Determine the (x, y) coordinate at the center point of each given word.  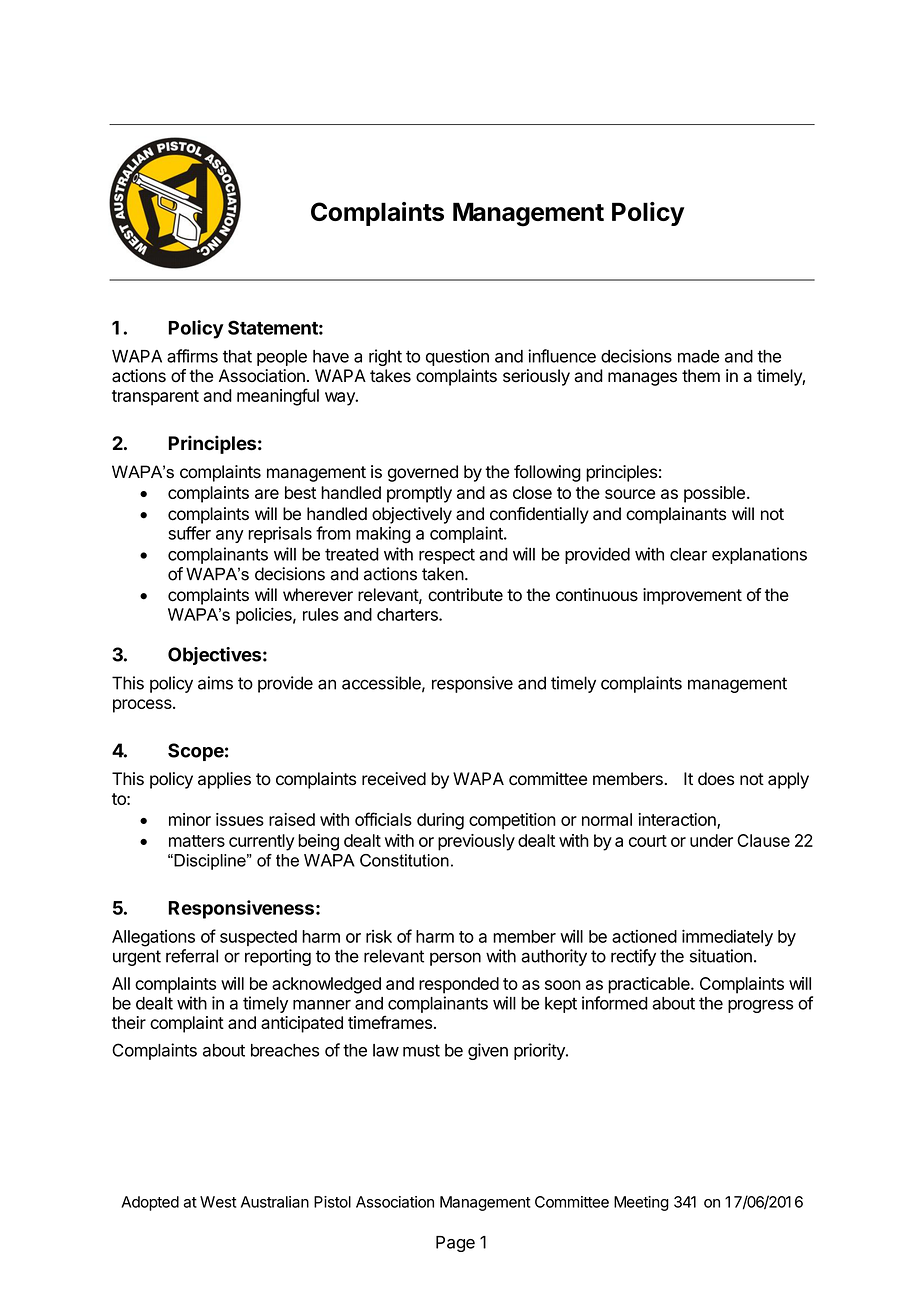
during (440, 821)
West (218, 1202)
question (457, 357)
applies (224, 780)
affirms (192, 356)
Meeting (641, 1203)
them (701, 376)
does (716, 779)
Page (455, 1244)
